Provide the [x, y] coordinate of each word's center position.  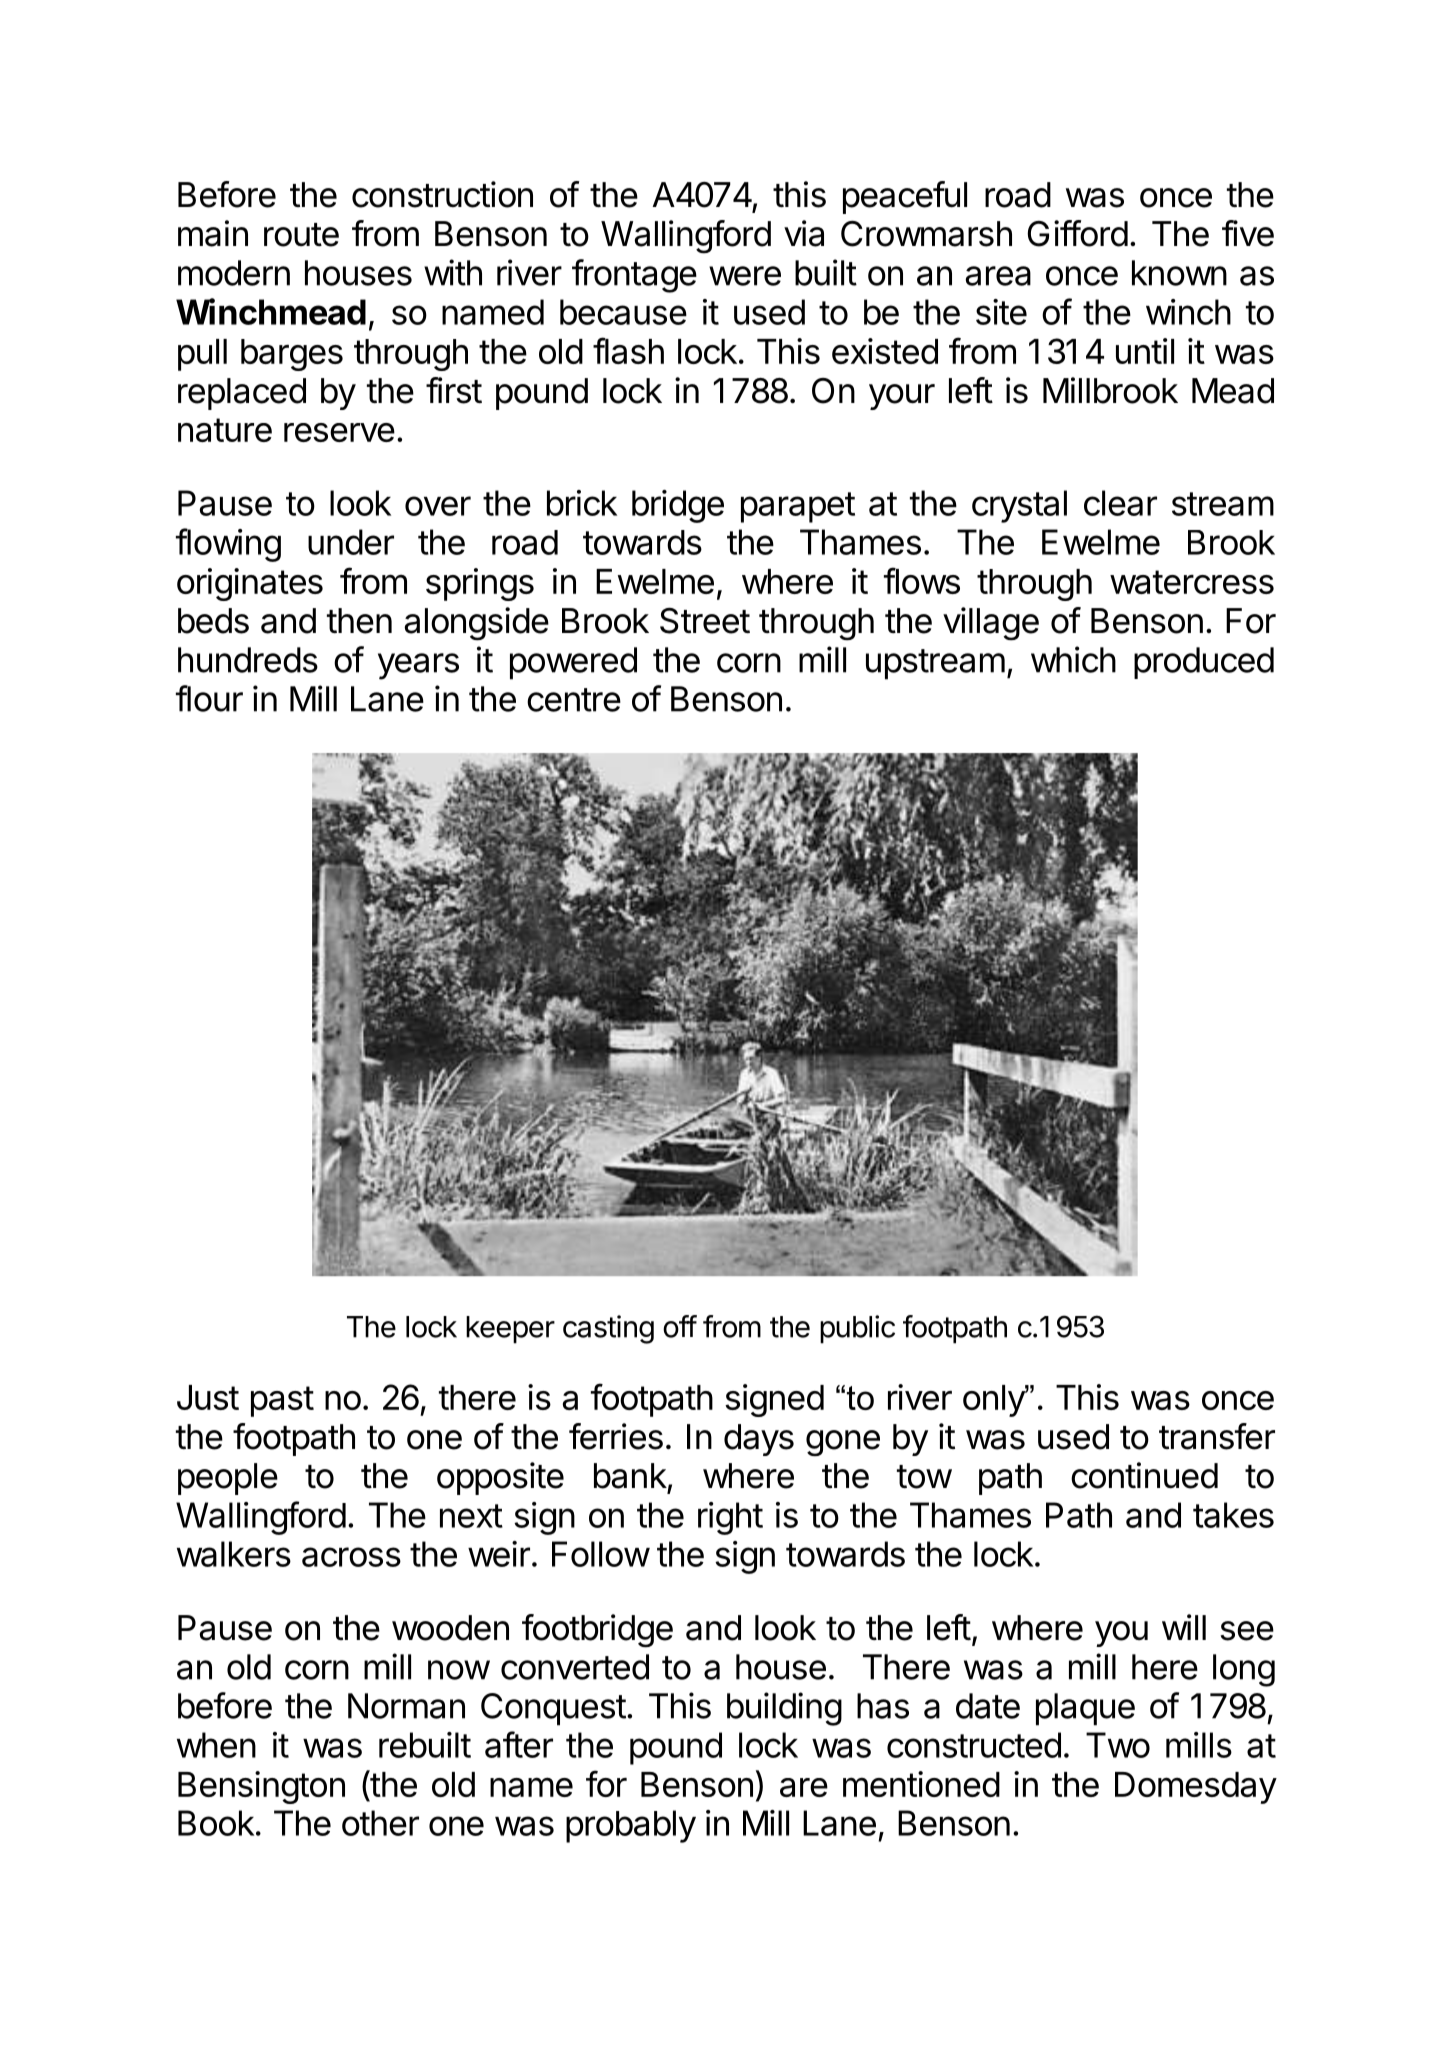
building [784, 1709]
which [1073, 659]
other [380, 1823]
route [301, 235]
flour [209, 698]
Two [1118, 1745]
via [804, 233]
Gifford [1077, 233]
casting [608, 1329]
